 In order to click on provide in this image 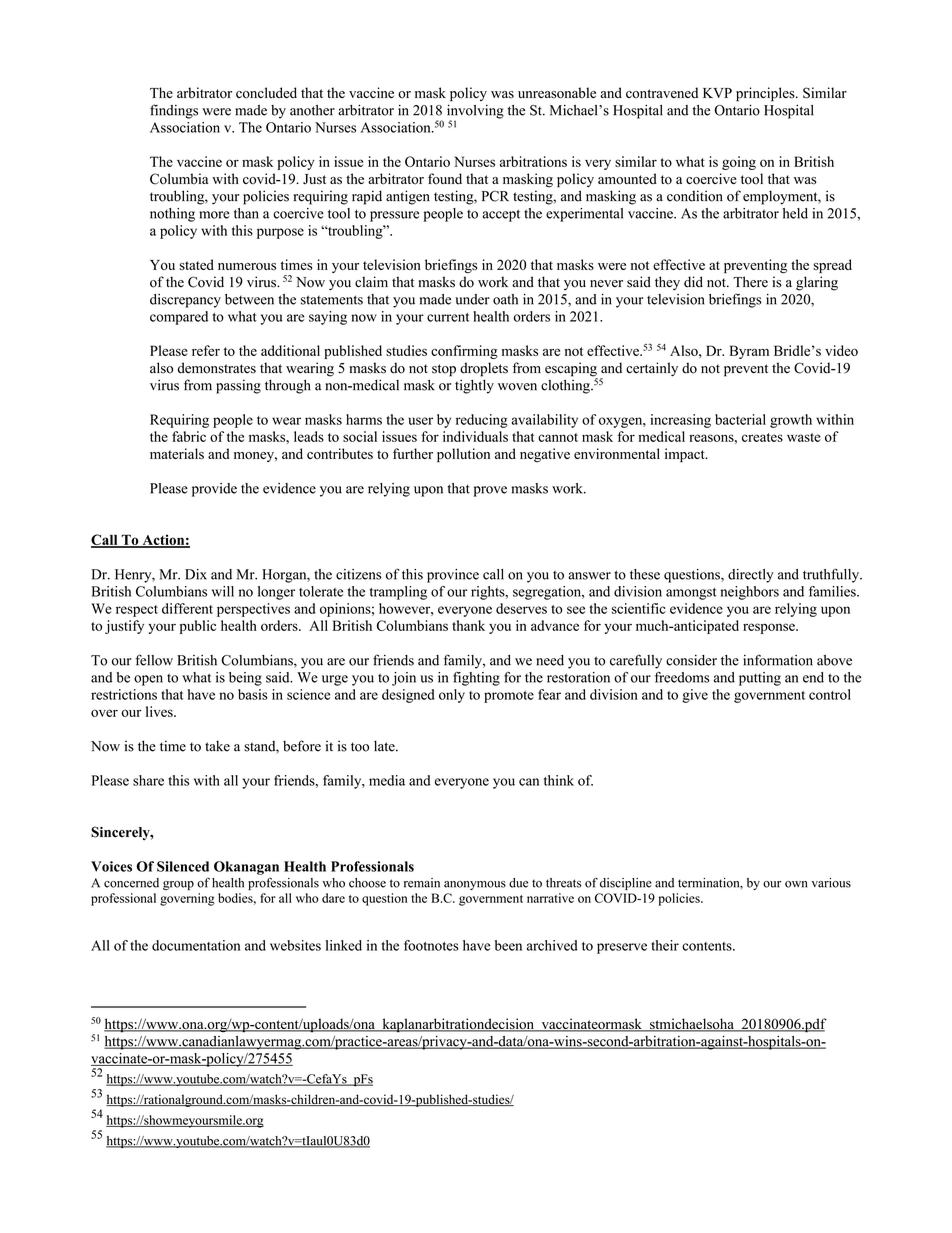, I will do `click(214, 490)`.
